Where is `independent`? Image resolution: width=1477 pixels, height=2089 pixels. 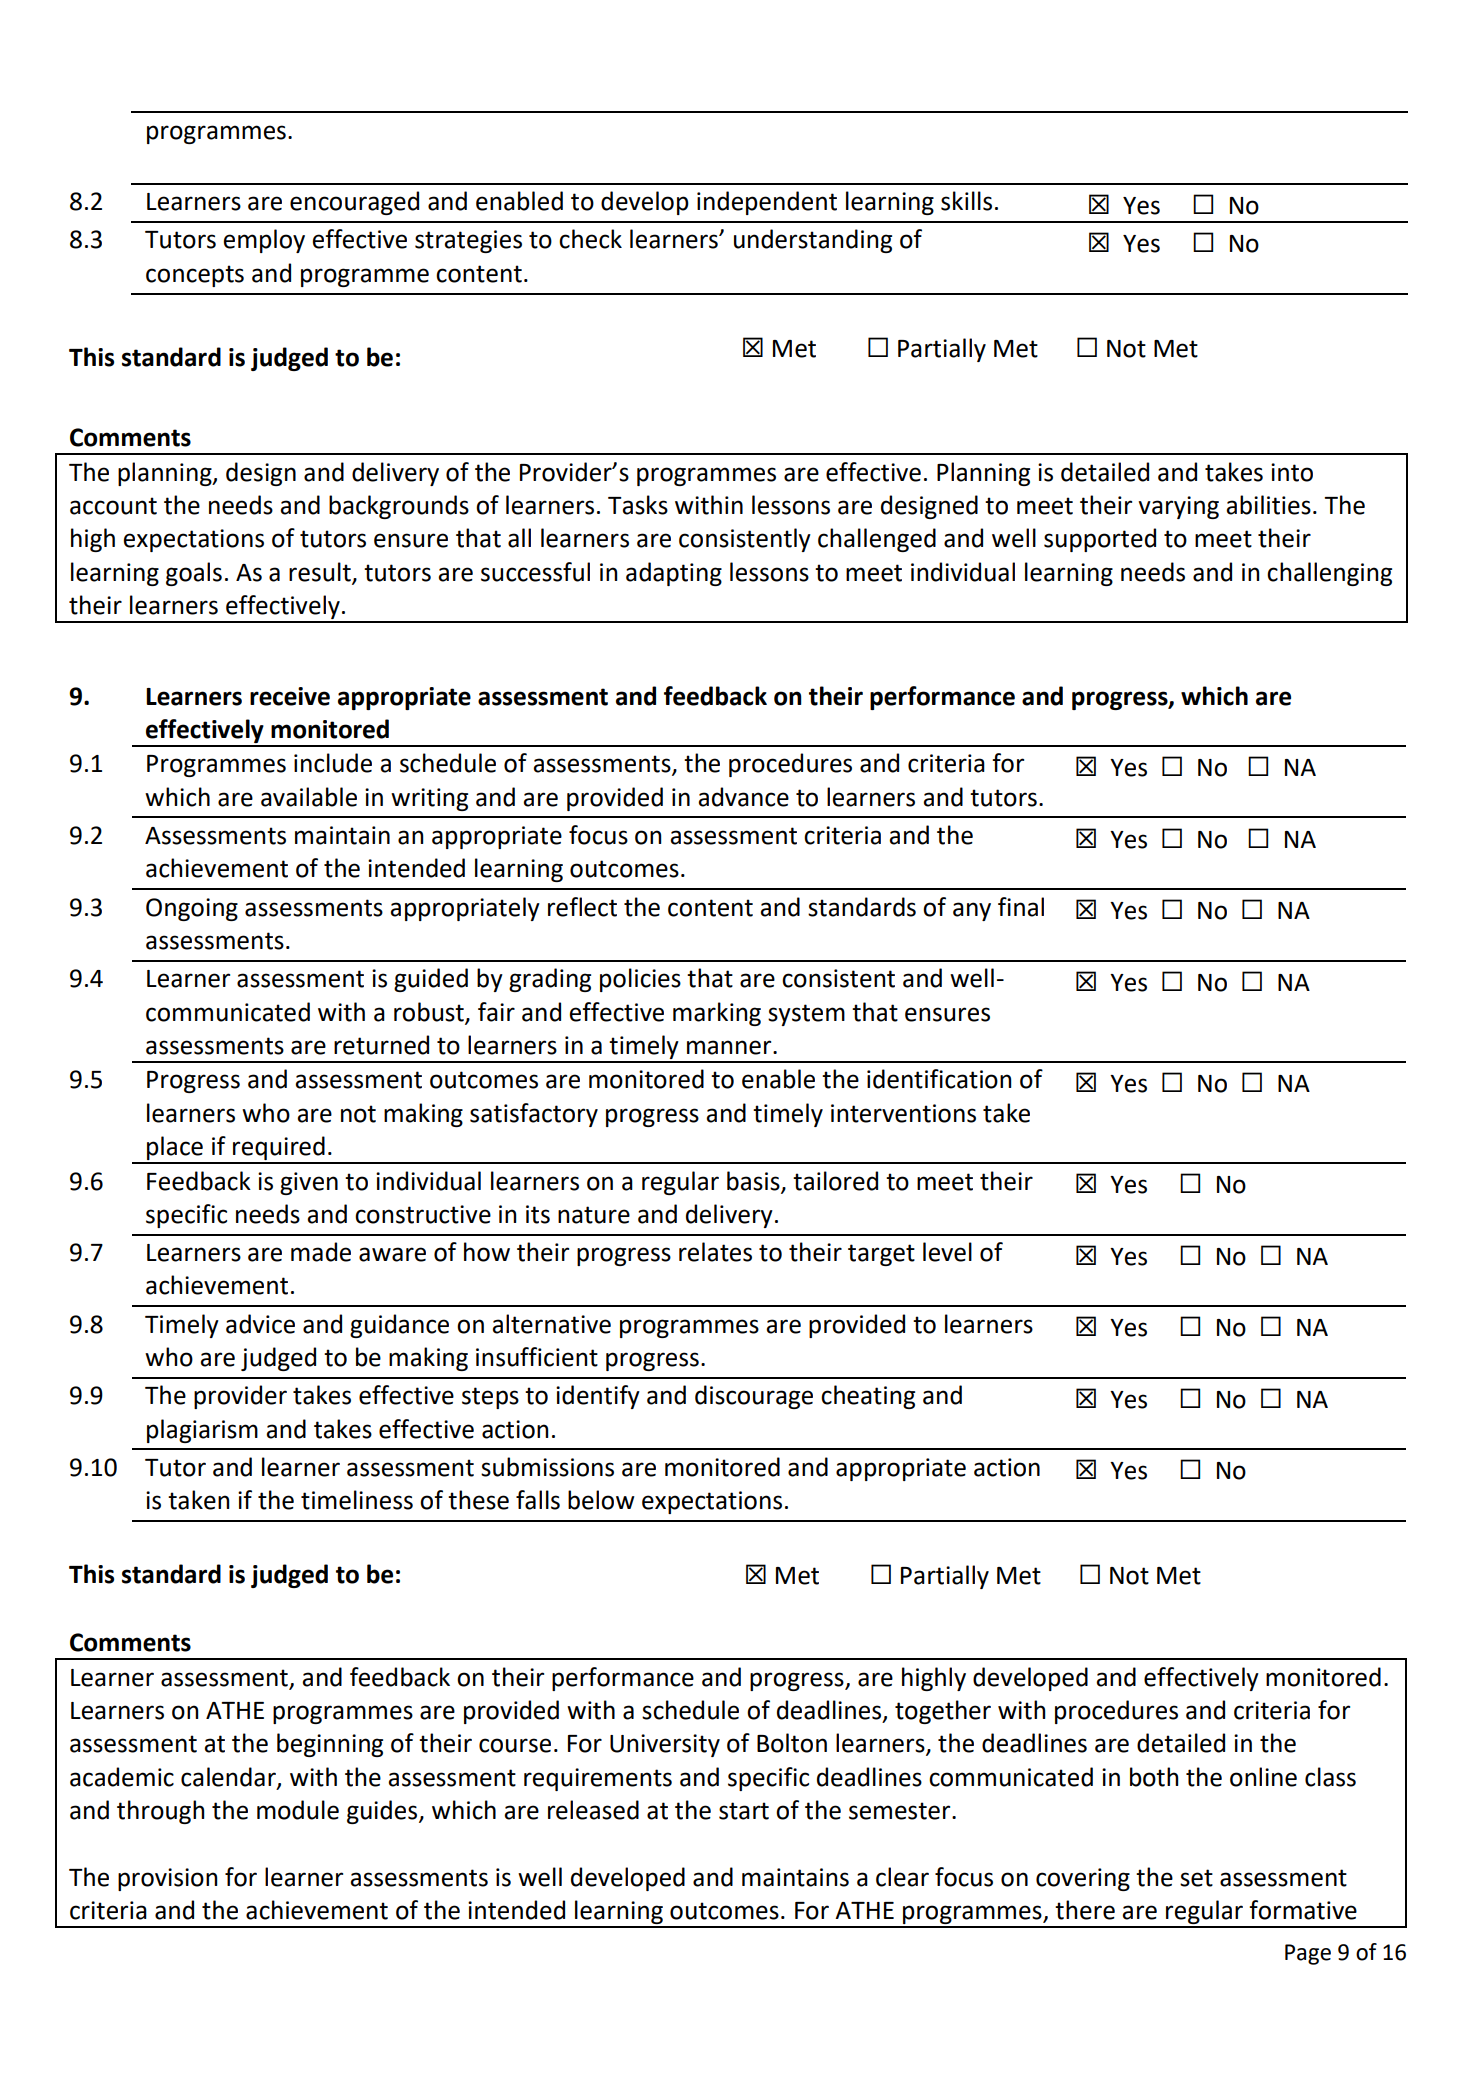
independent is located at coordinates (767, 203).
